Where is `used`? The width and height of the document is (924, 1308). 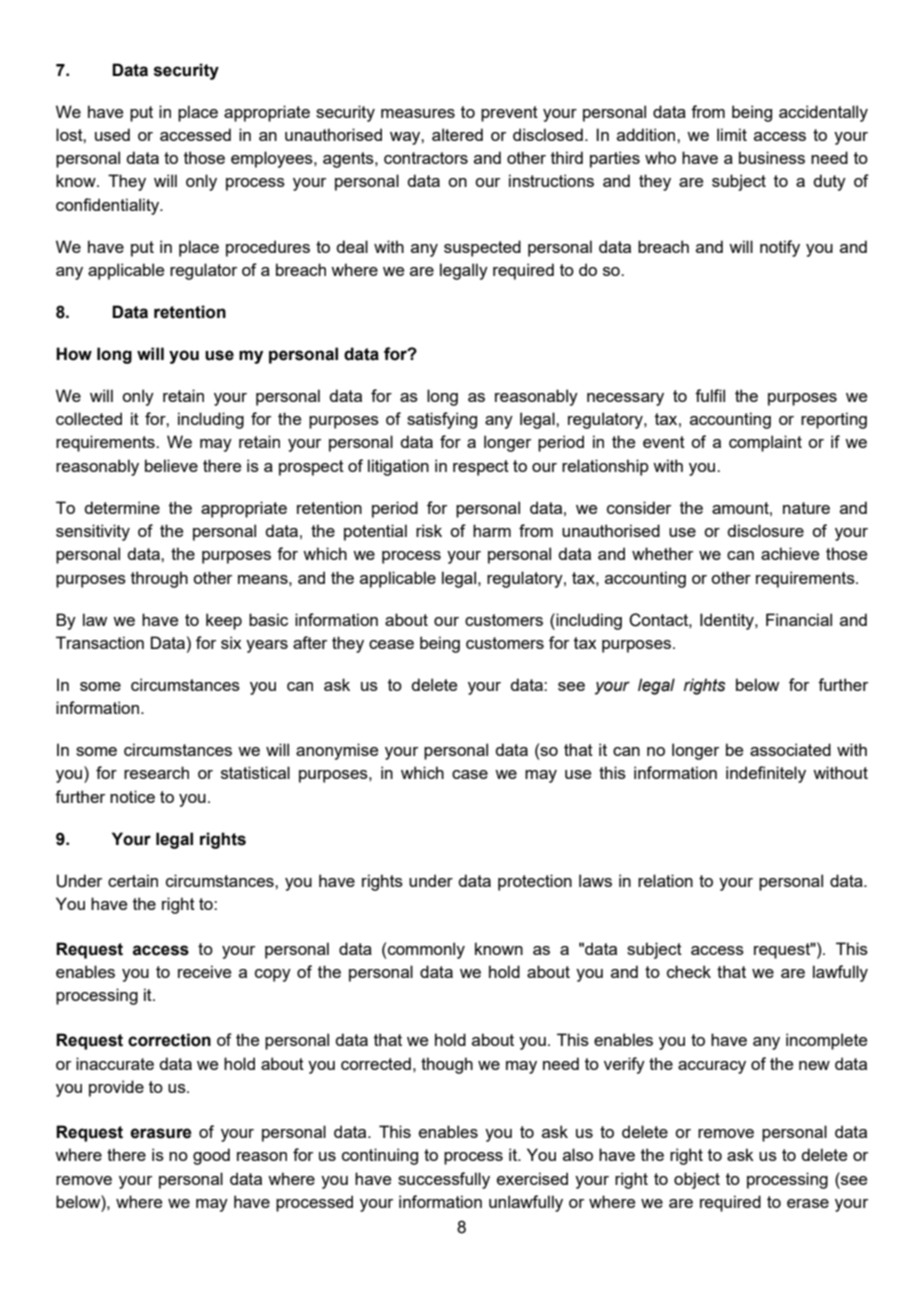 used is located at coordinates (112, 134).
